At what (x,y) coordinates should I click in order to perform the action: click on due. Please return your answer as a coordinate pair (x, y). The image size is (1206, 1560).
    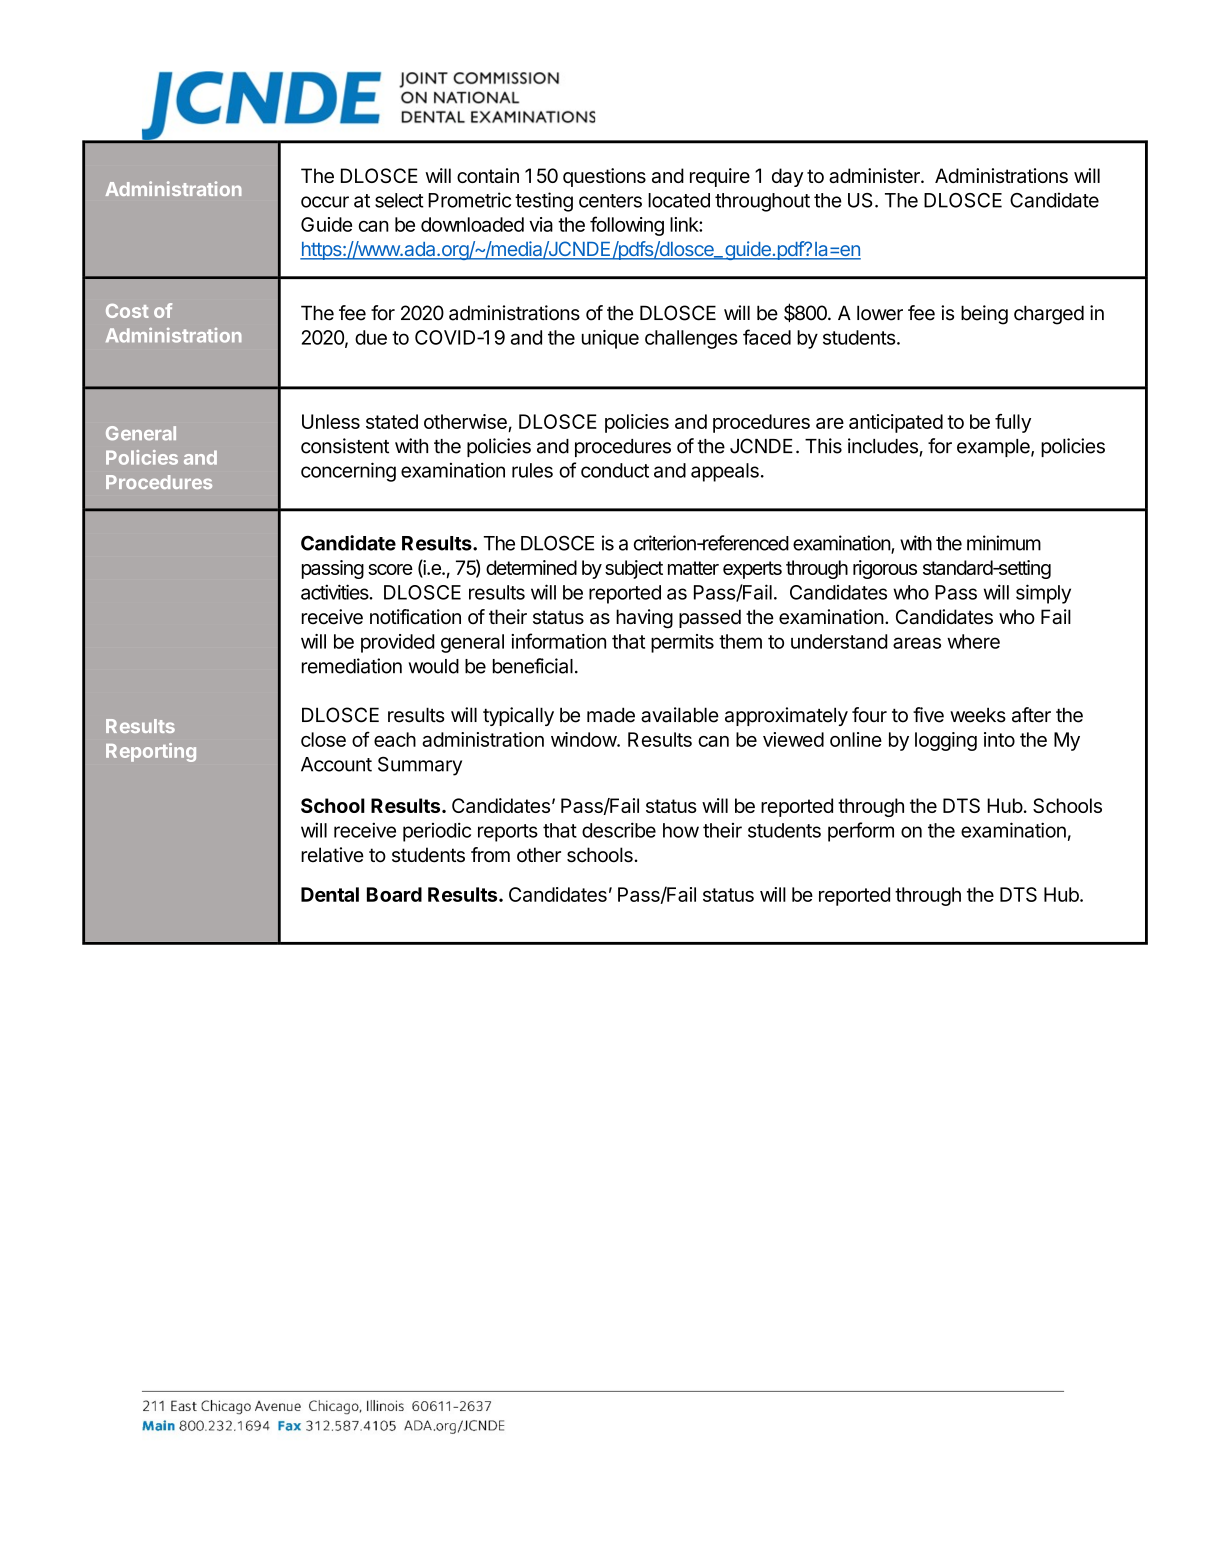
    Looking at the image, I should click on (371, 337).
